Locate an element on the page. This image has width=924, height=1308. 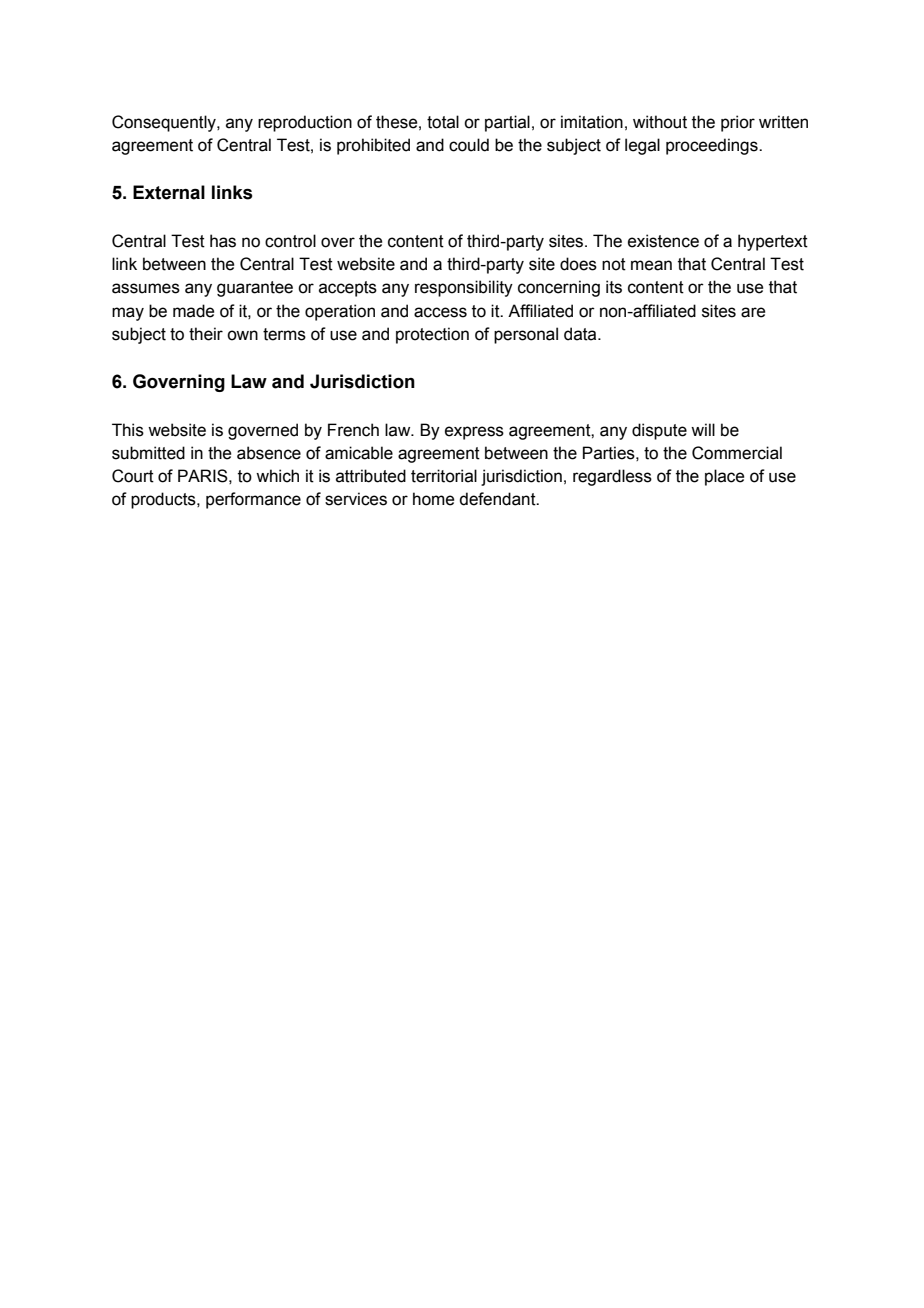
products is located at coordinates (164, 500).
